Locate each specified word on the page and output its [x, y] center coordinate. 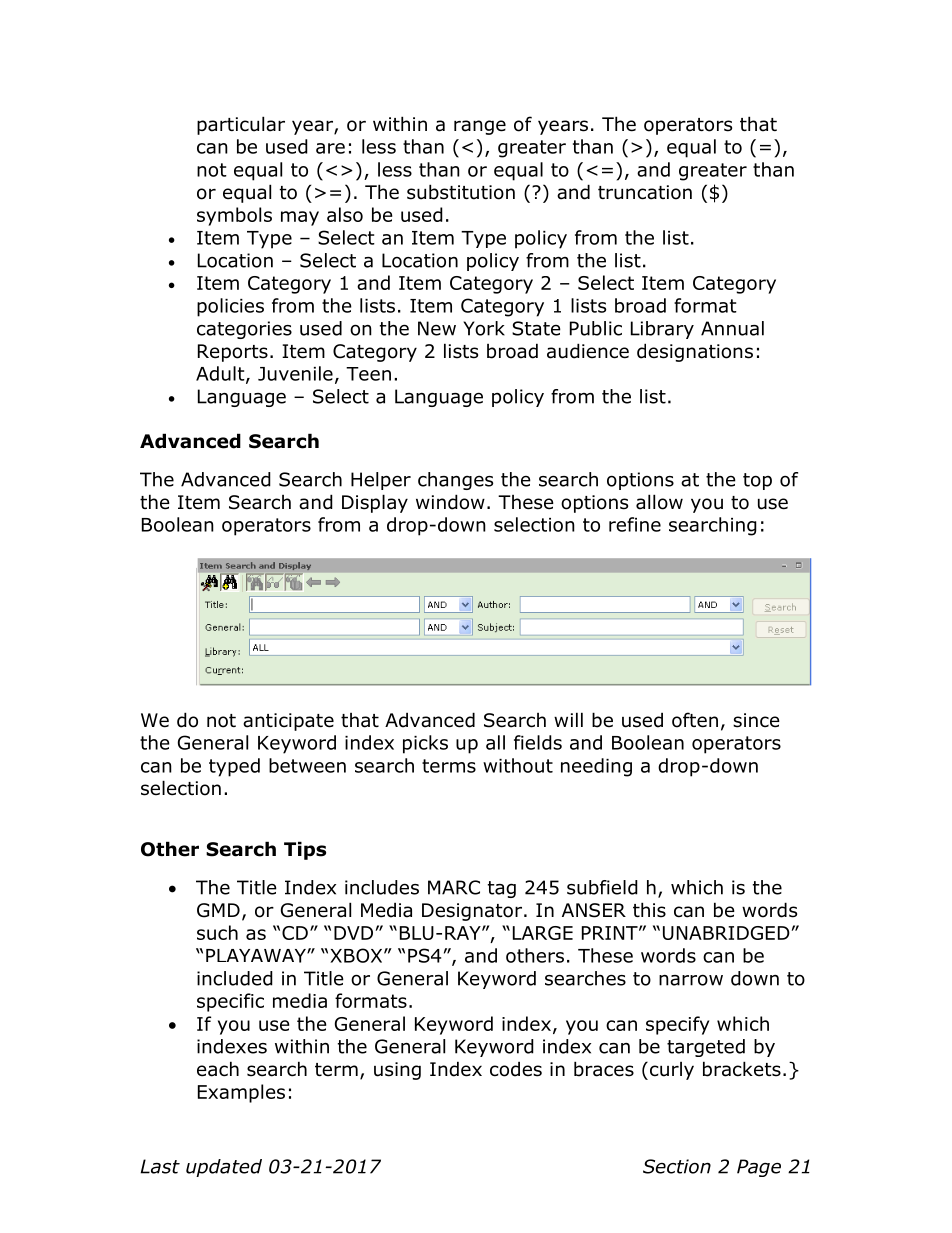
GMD [218, 910]
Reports [233, 353]
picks [425, 744]
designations [695, 352]
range [480, 127]
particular [241, 125]
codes [516, 1069]
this [649, 910]
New [437, 328]
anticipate [288, 722]
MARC [454, 887]
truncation [645, 192]
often [695, 720]
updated [224, 1168]
